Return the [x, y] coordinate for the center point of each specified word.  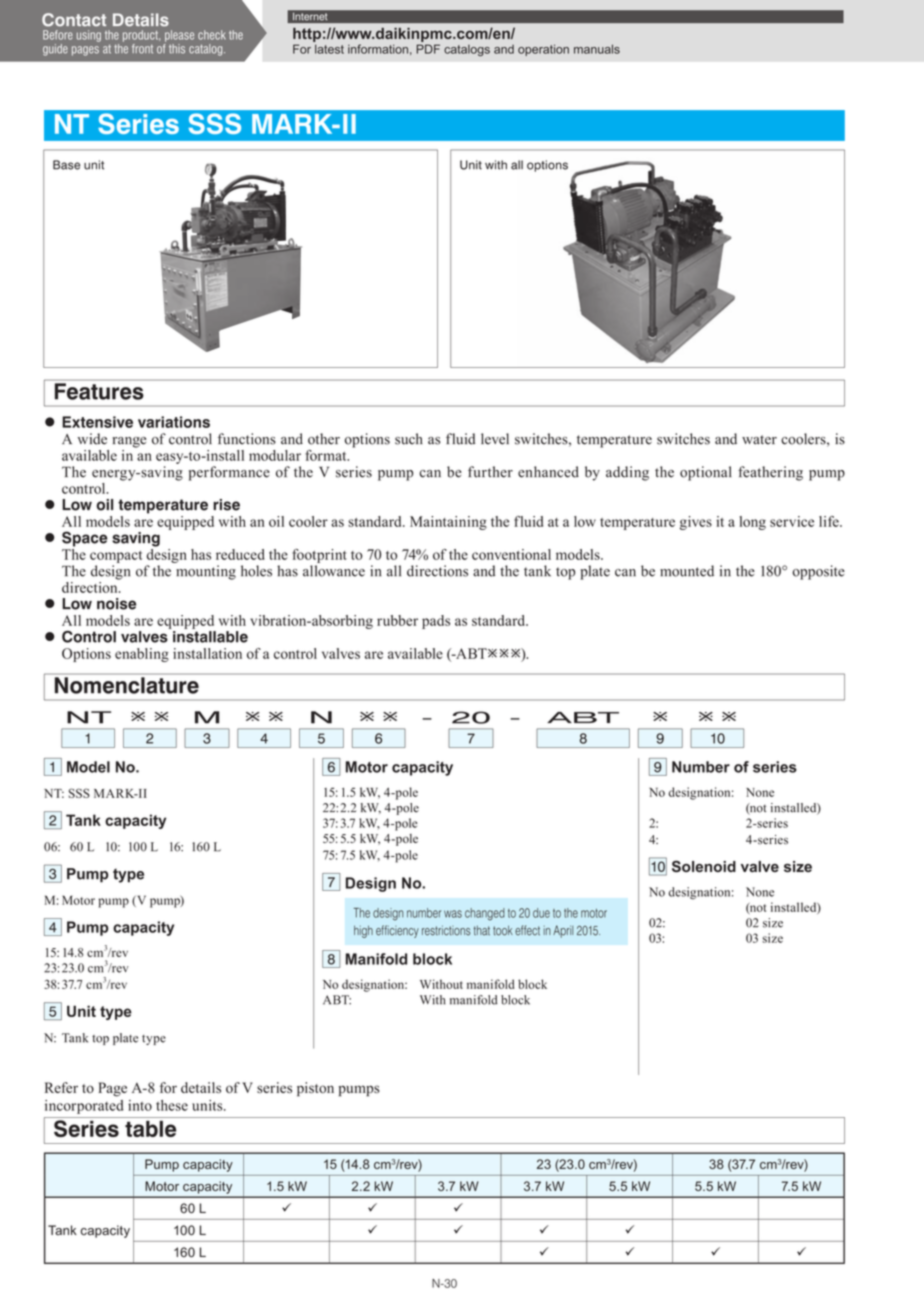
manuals [597, 49]
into [140, 1105]
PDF [428, 49]
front [142, 49]
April [563, 931]
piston [315, 1089]
